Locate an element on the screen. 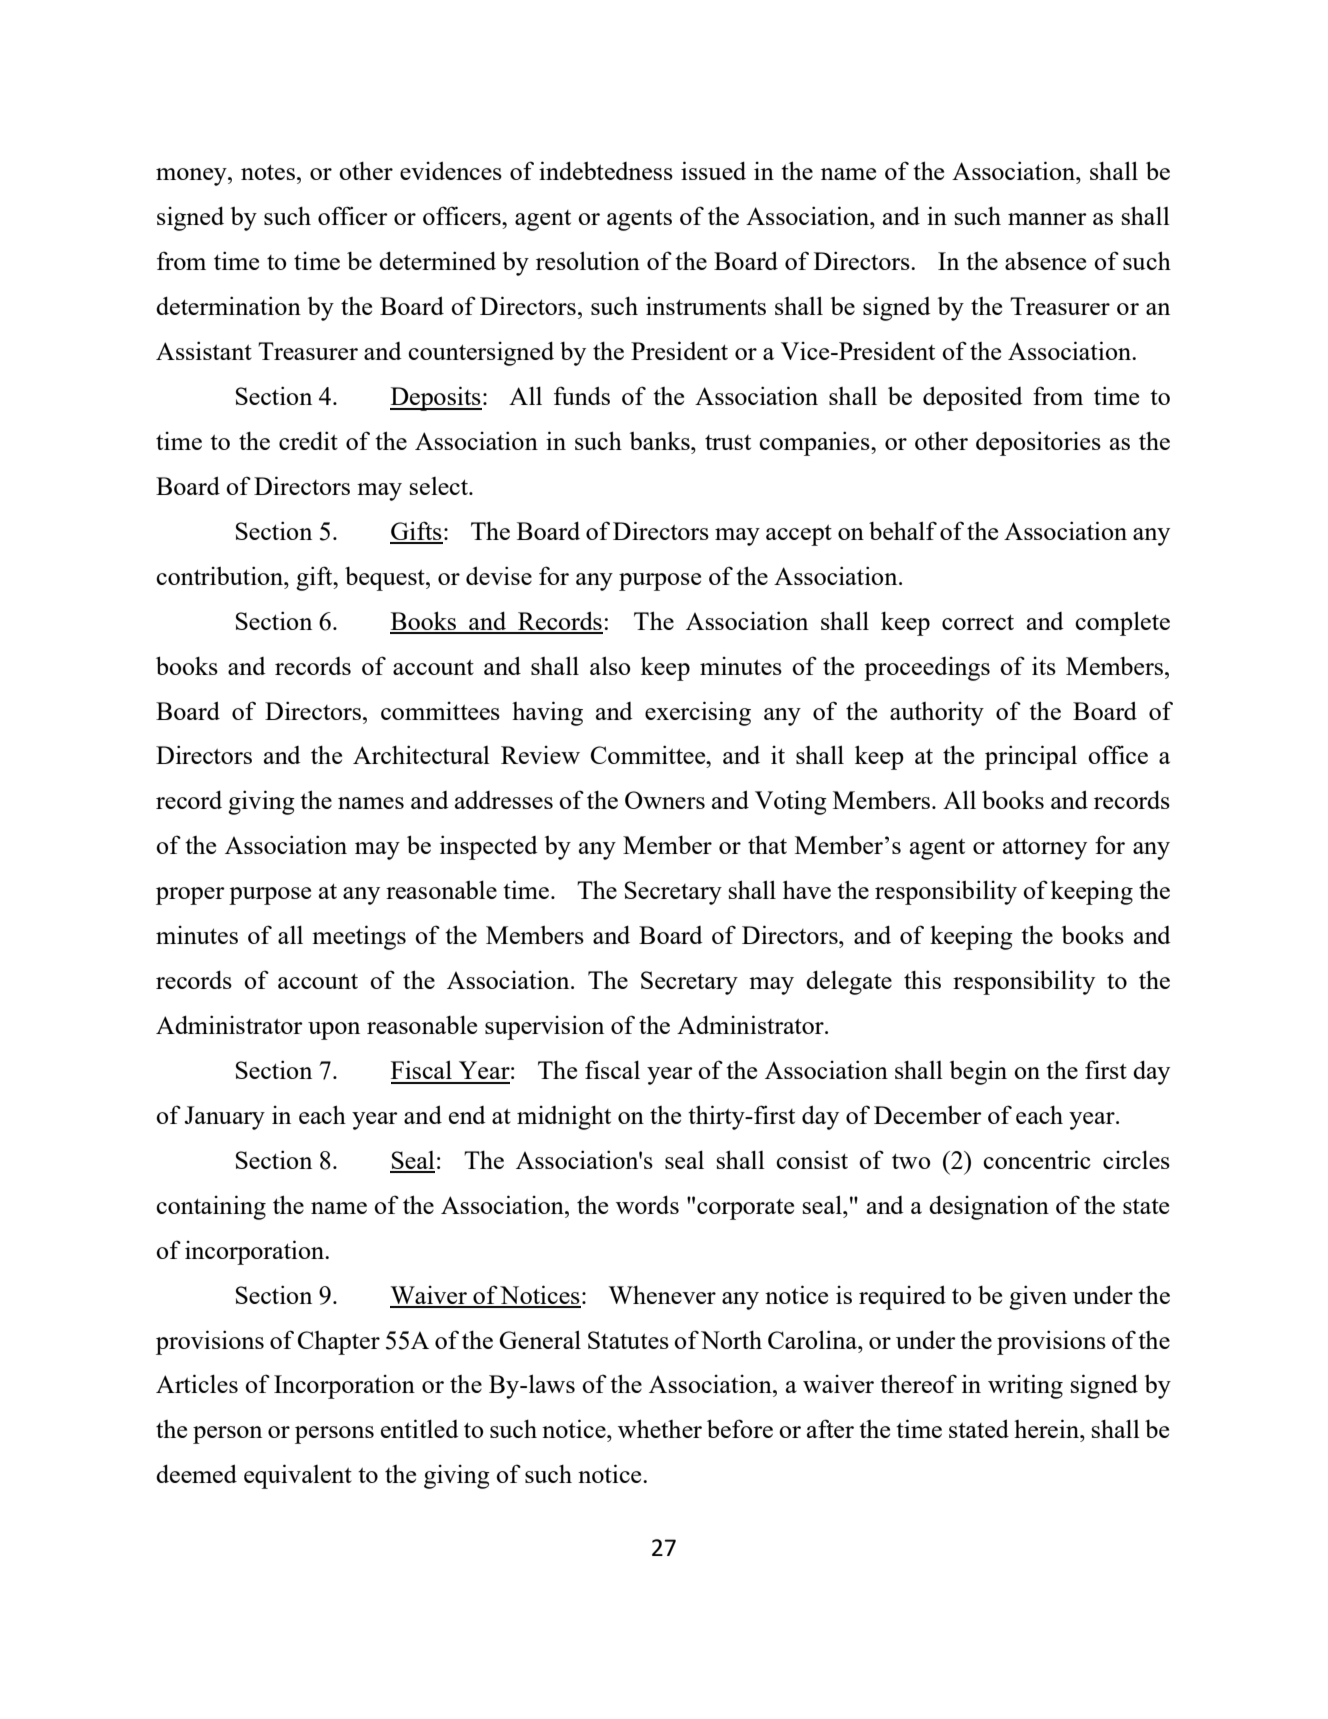 This screenshot has width=1328, height=1719. banks is located at coordinates (661, 440).
